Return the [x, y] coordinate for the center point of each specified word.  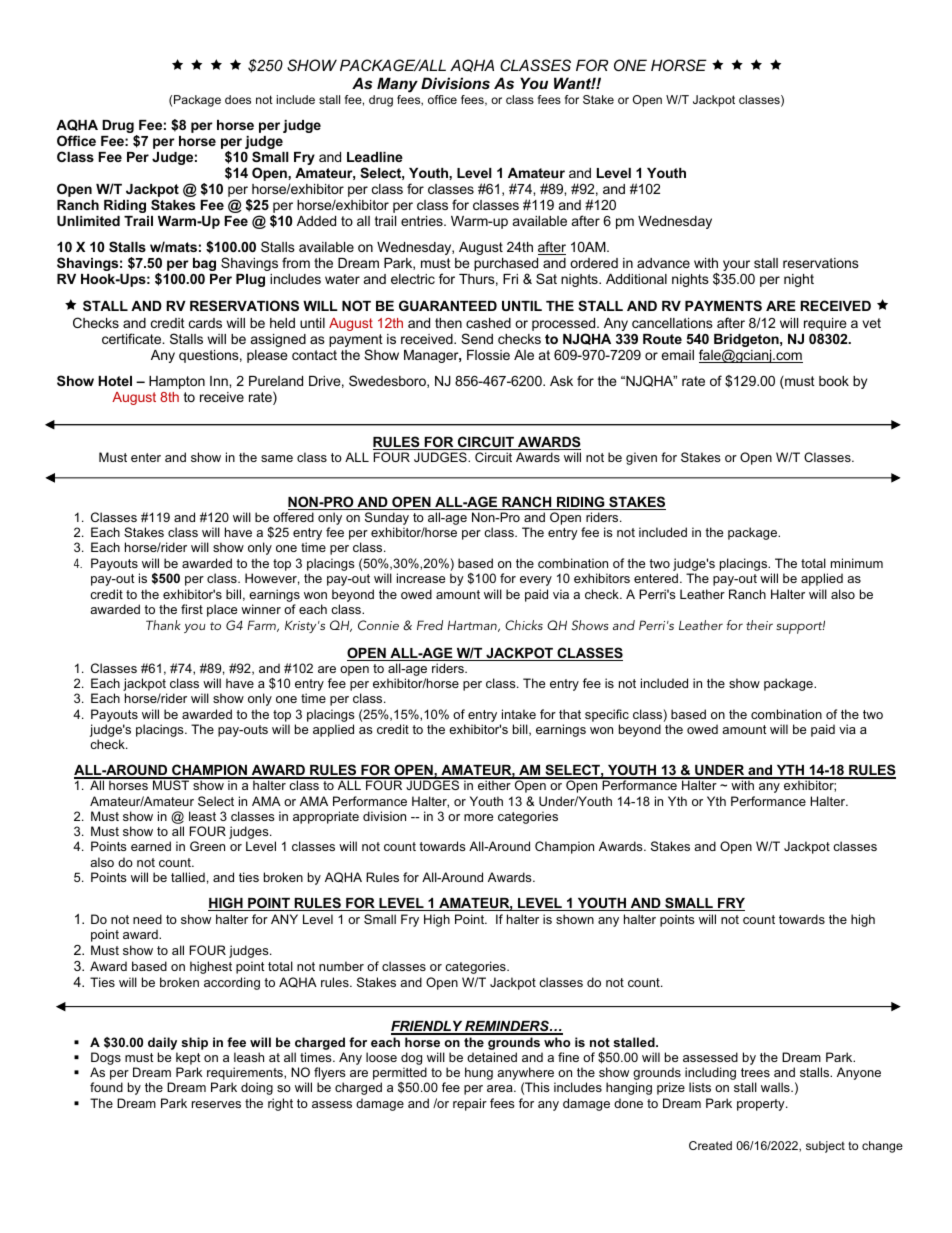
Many [397, 85]
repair [470, 1104]
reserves [216, 1104]
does [238, 99]
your [736, 265]
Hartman [473, 626]
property [762, 1105]
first [192, 609]
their [759, 625]
